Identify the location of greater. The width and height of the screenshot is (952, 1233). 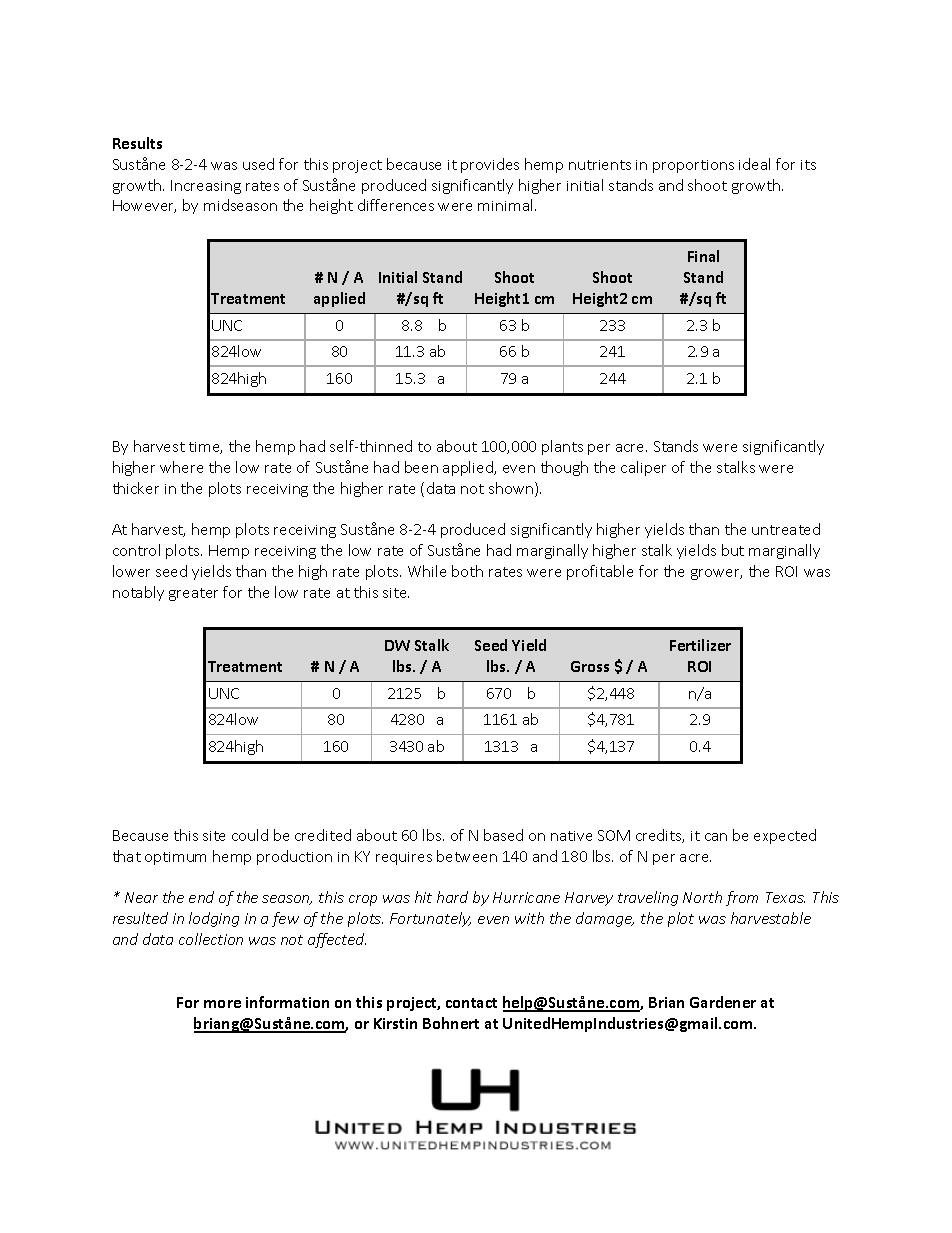
(193, 594).
